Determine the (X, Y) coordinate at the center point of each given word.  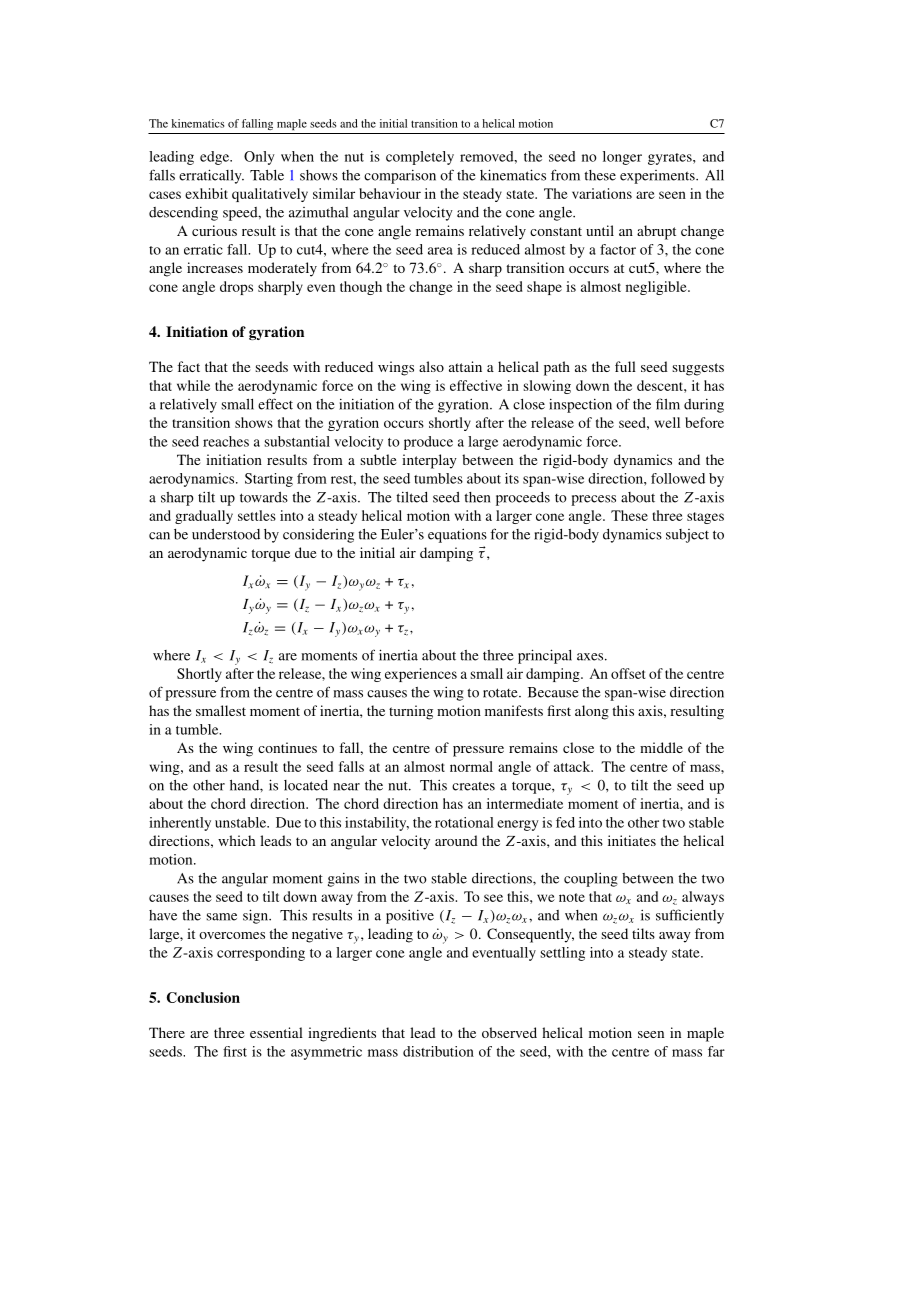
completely (420, 158)
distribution (438, 1051)
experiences (421, 675)
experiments (658, 177)
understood (226, 534)
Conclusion (203, 997)
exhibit (206, 193)
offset (628, 673)
